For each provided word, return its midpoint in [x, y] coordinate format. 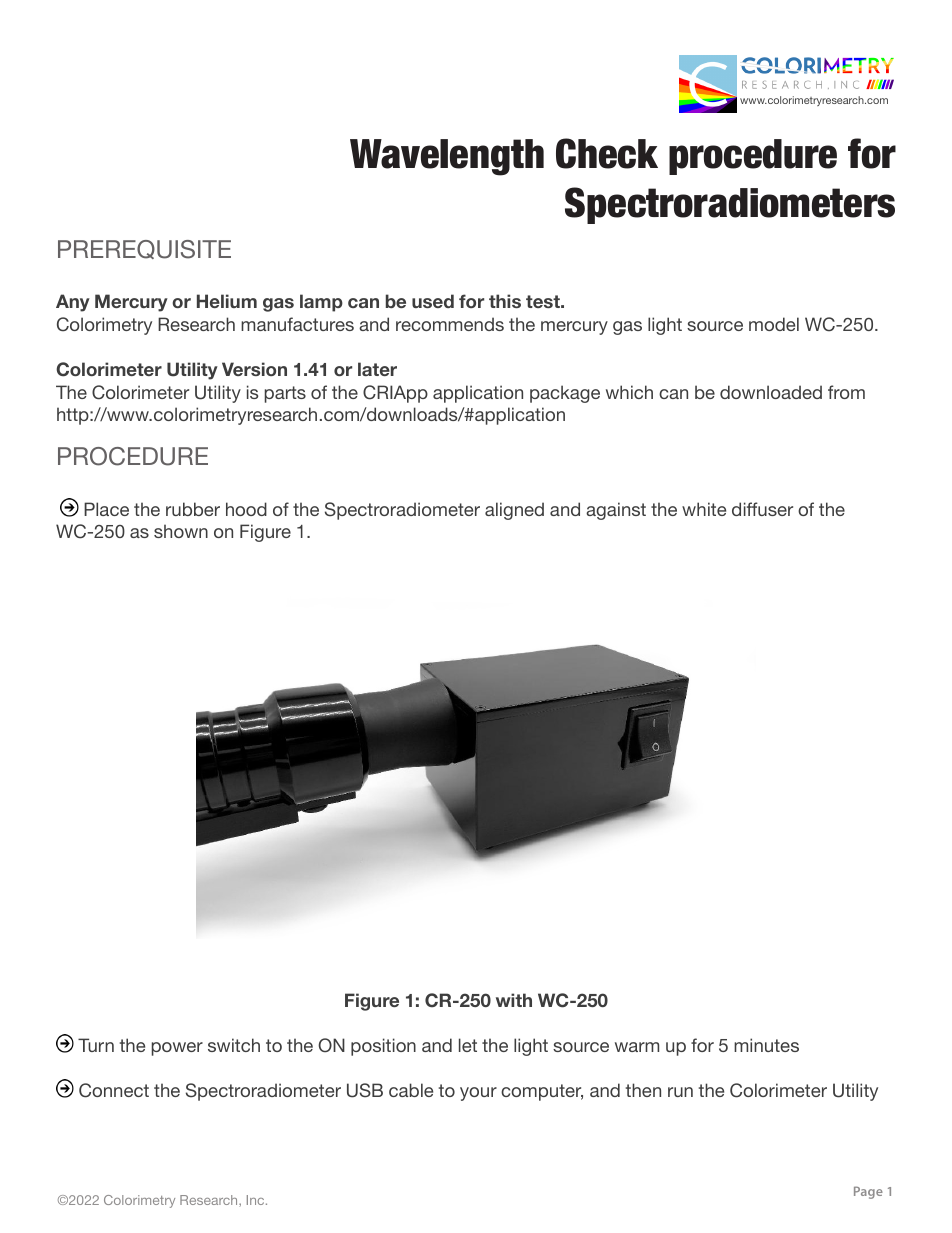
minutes [766, 1045]
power [177, 1049]
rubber [193, 509]
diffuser [762, 509]
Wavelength [447, 157]
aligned [514, 511]
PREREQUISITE [144, 249]
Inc [257, 1200]
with [514, 1000]
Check [607, 153]
